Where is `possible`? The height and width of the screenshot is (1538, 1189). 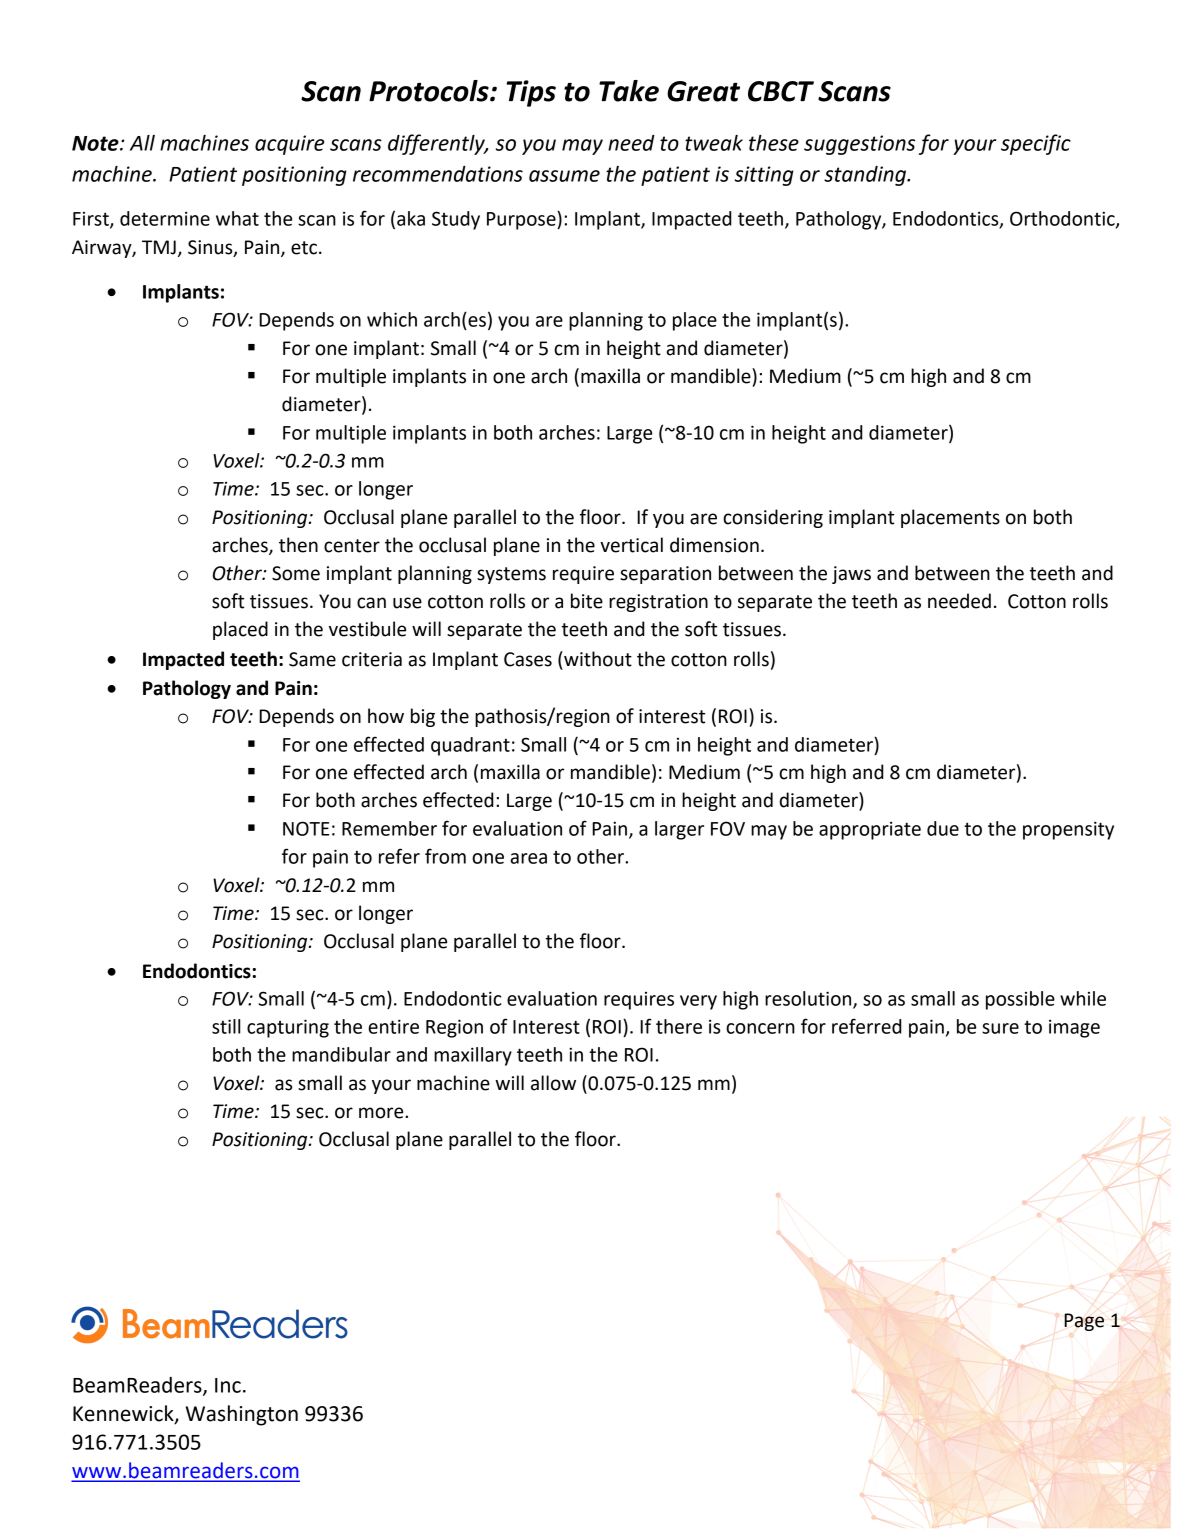 possible is located at coordinates (1020, 1000).
